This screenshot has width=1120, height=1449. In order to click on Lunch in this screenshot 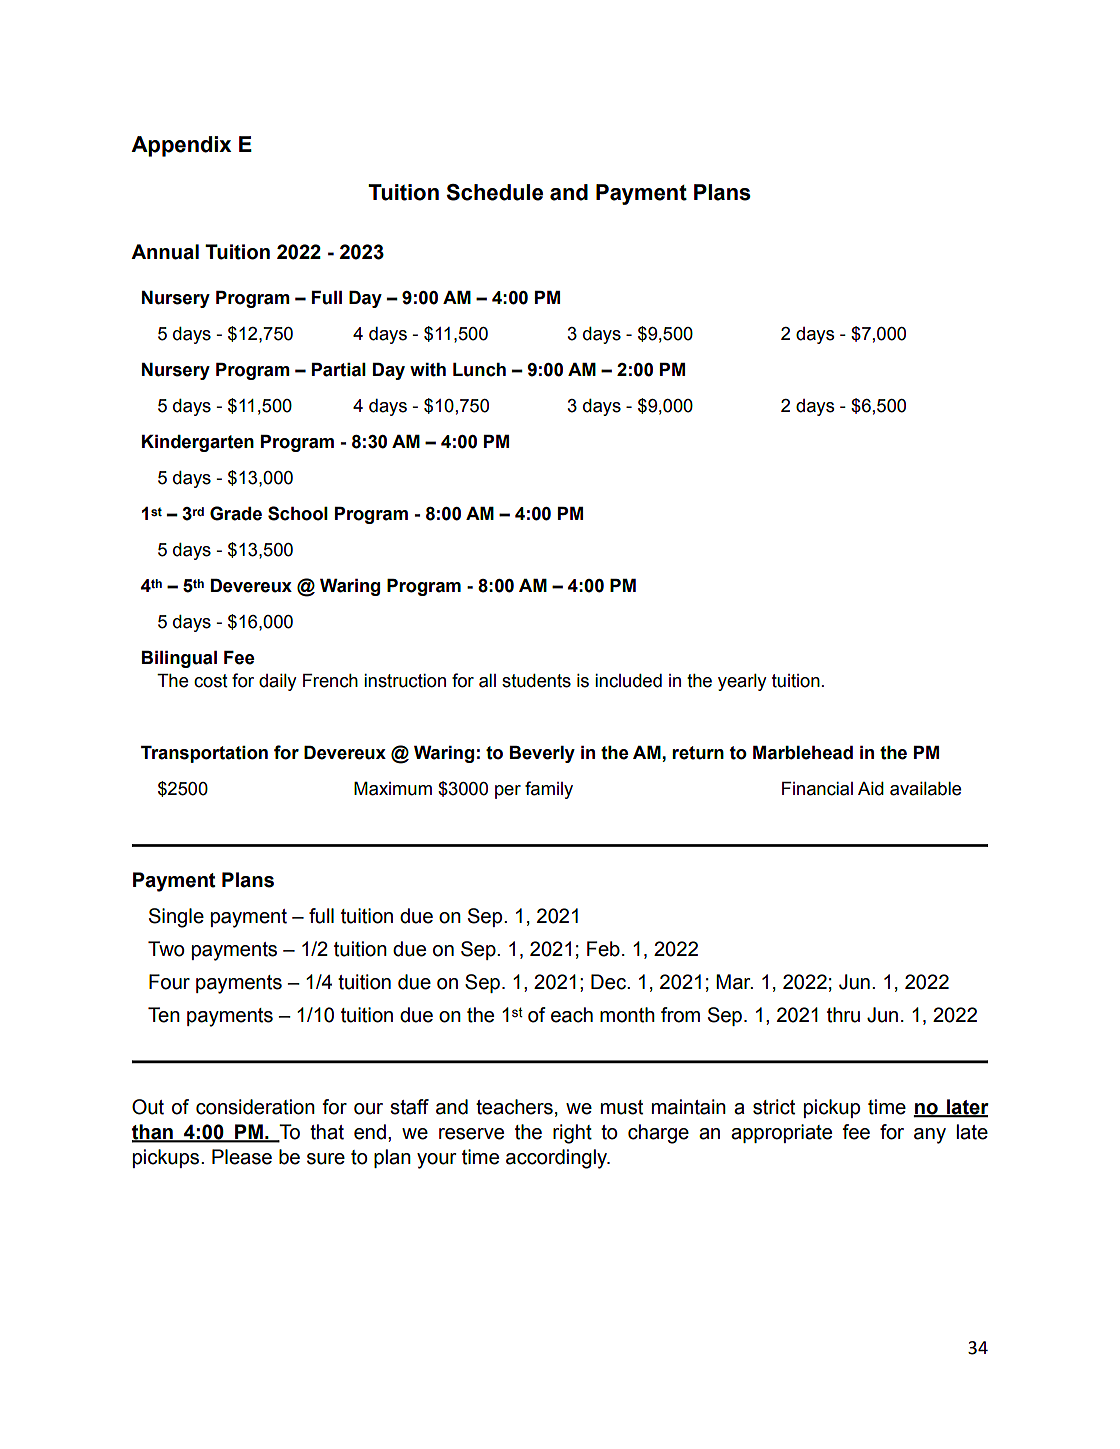, I will do `click(479, 370)`.
